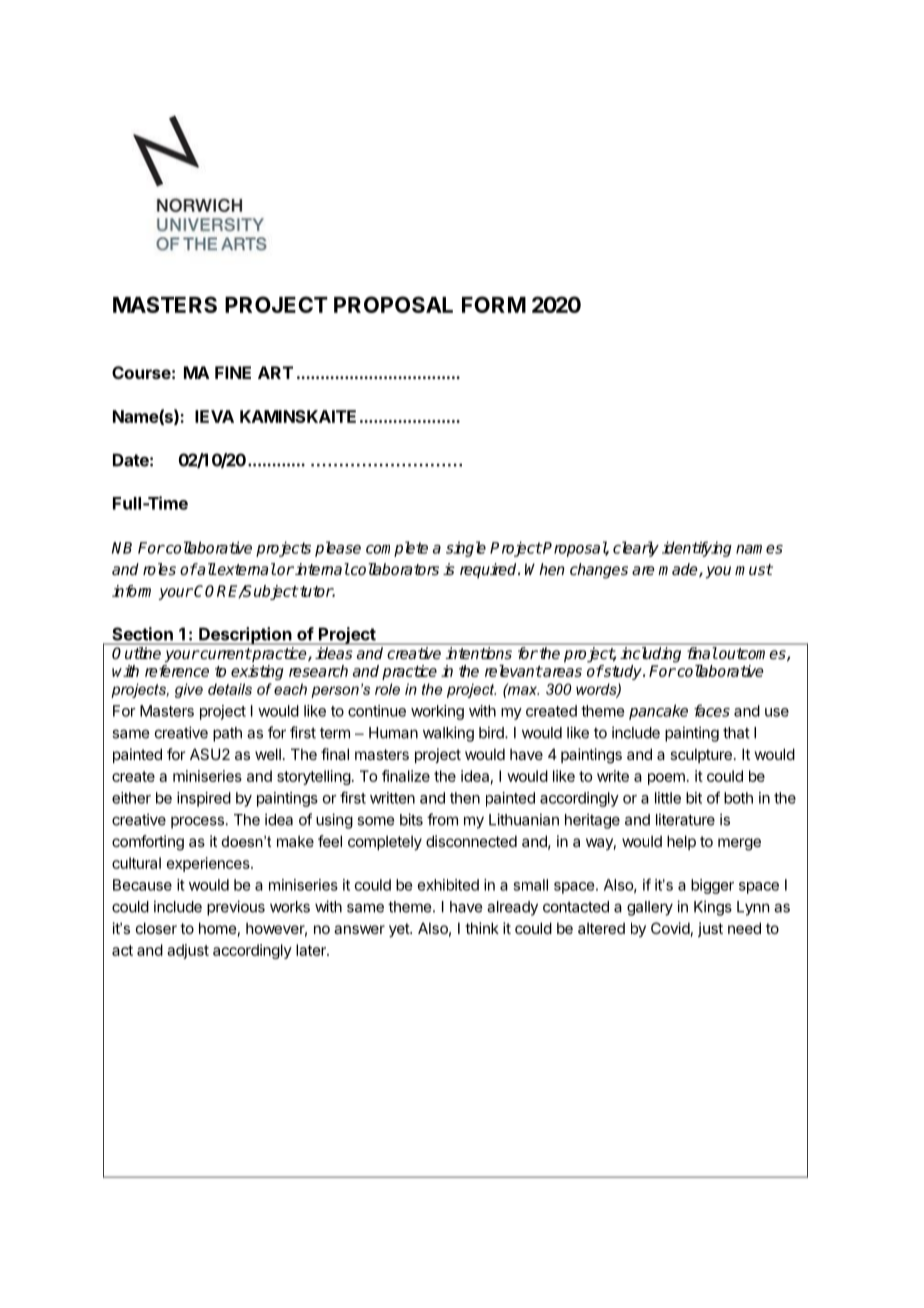  I want to click on walking, so click(448, 734).
